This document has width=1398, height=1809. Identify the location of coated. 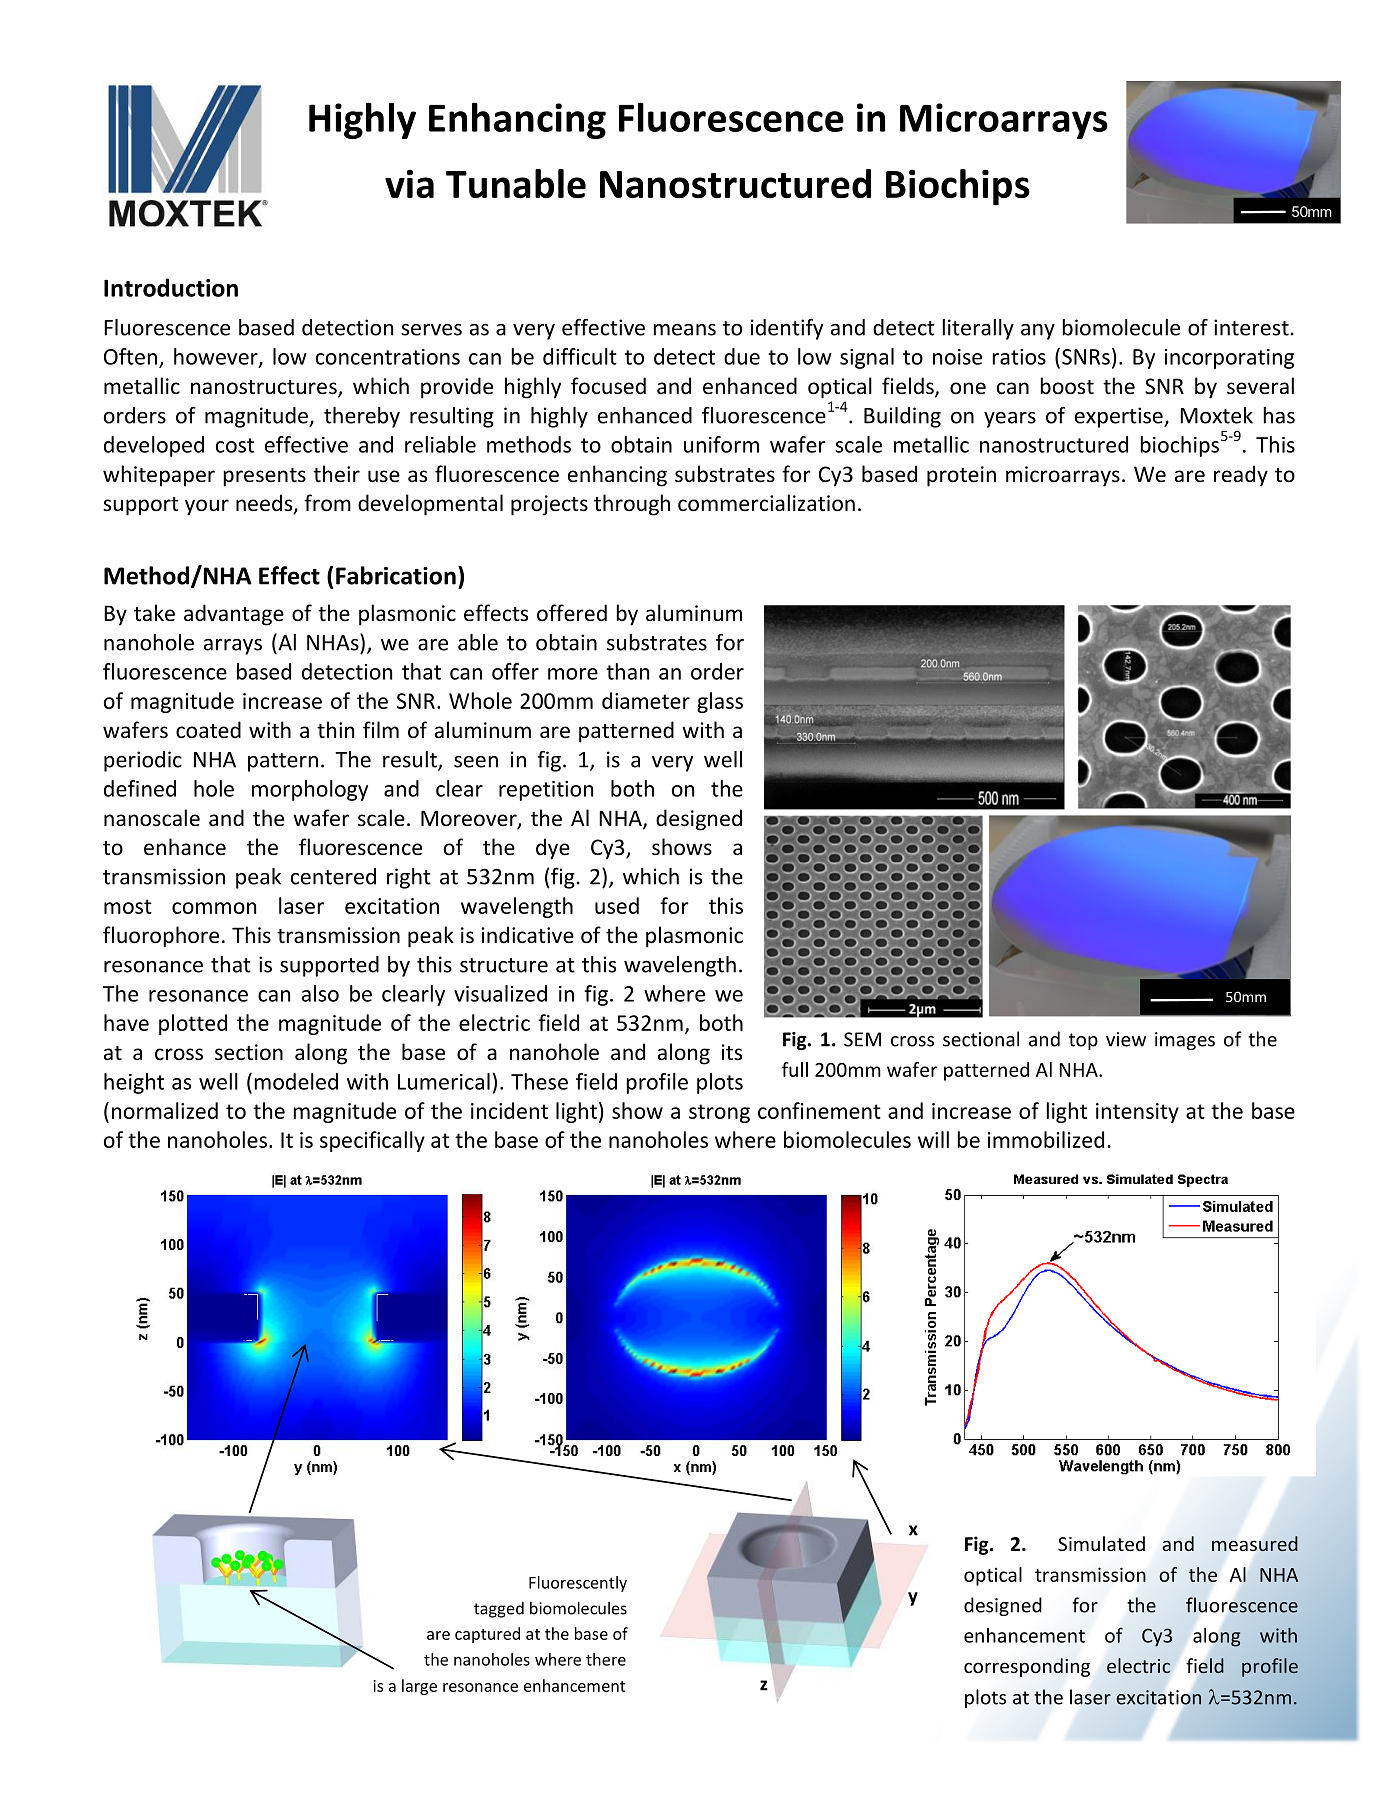
(208, 730).
